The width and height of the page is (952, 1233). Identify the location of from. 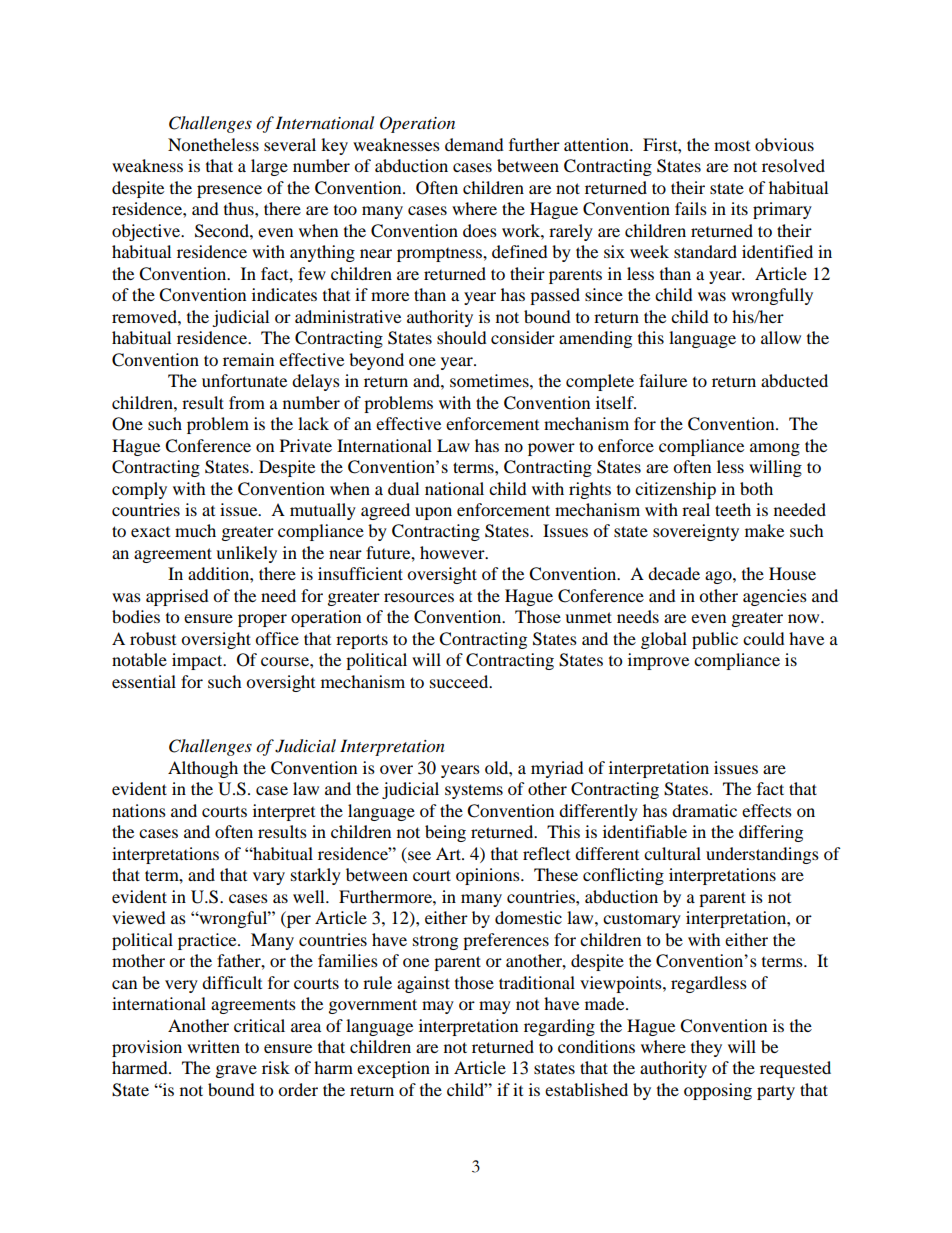
(247, 402).
